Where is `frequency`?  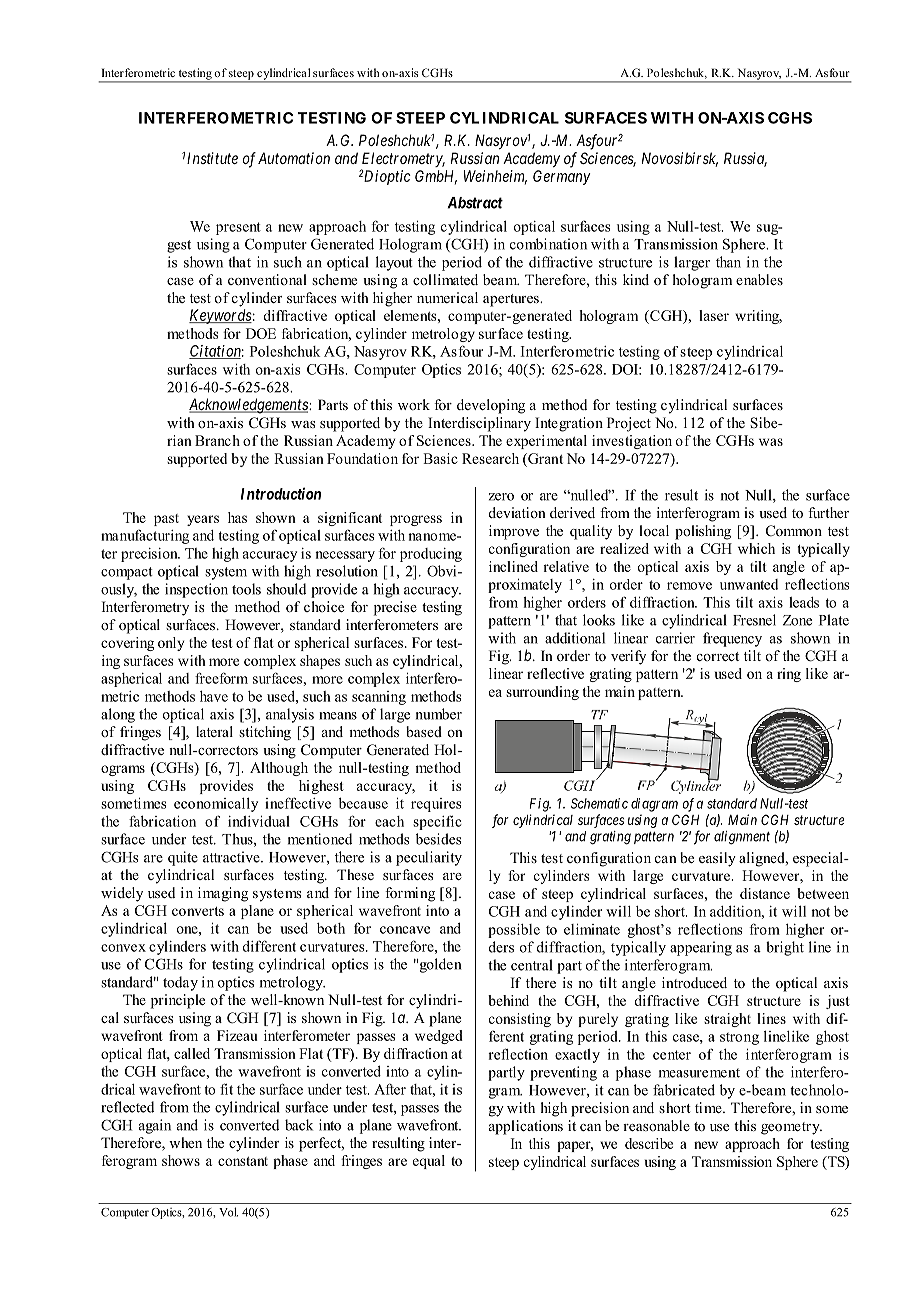 frequency is located at coordinates (732, 639).
